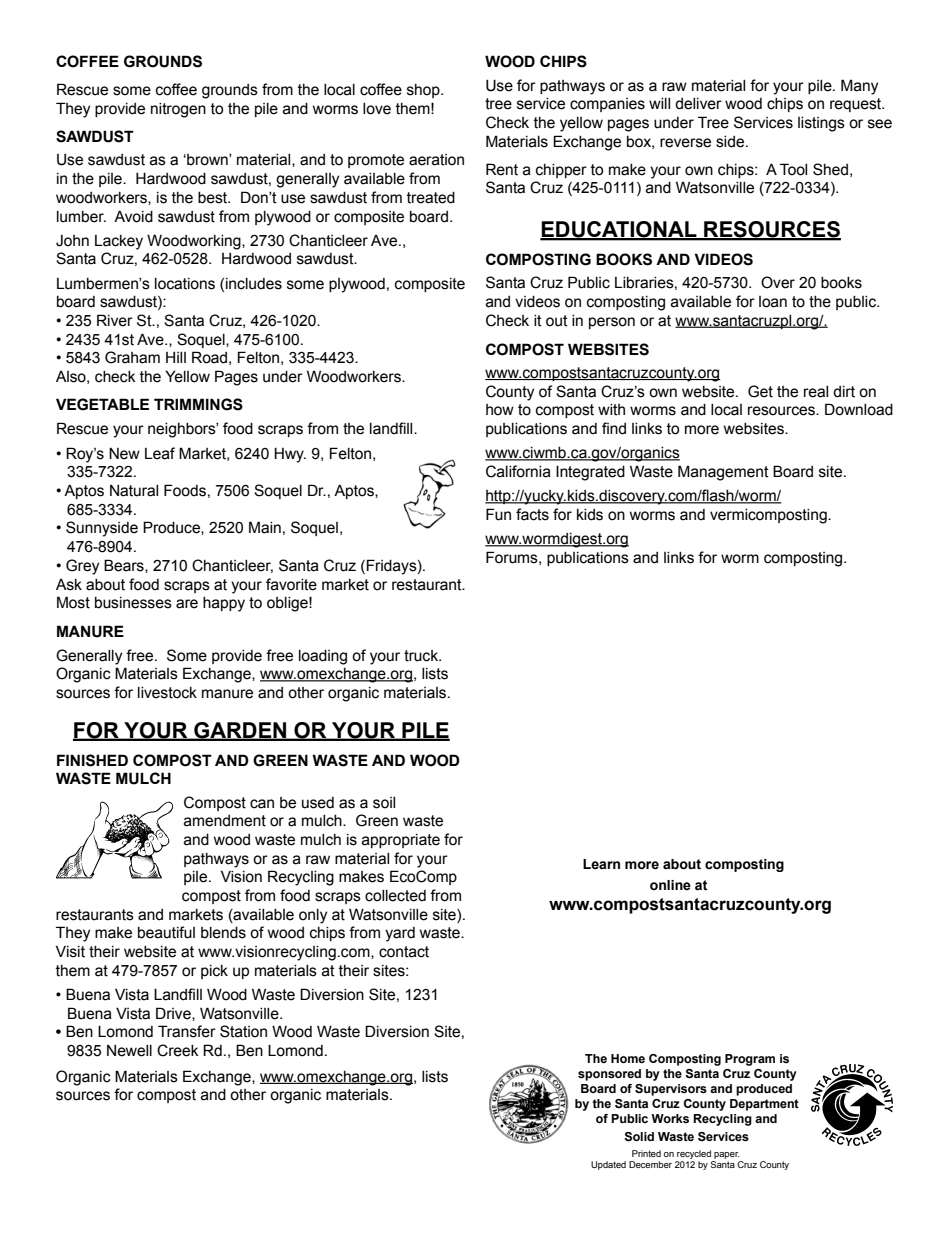  What do you see at coordinates (178, 110) in the screenshot?
I see `nitrogen` at bounding box center [178, 110].
